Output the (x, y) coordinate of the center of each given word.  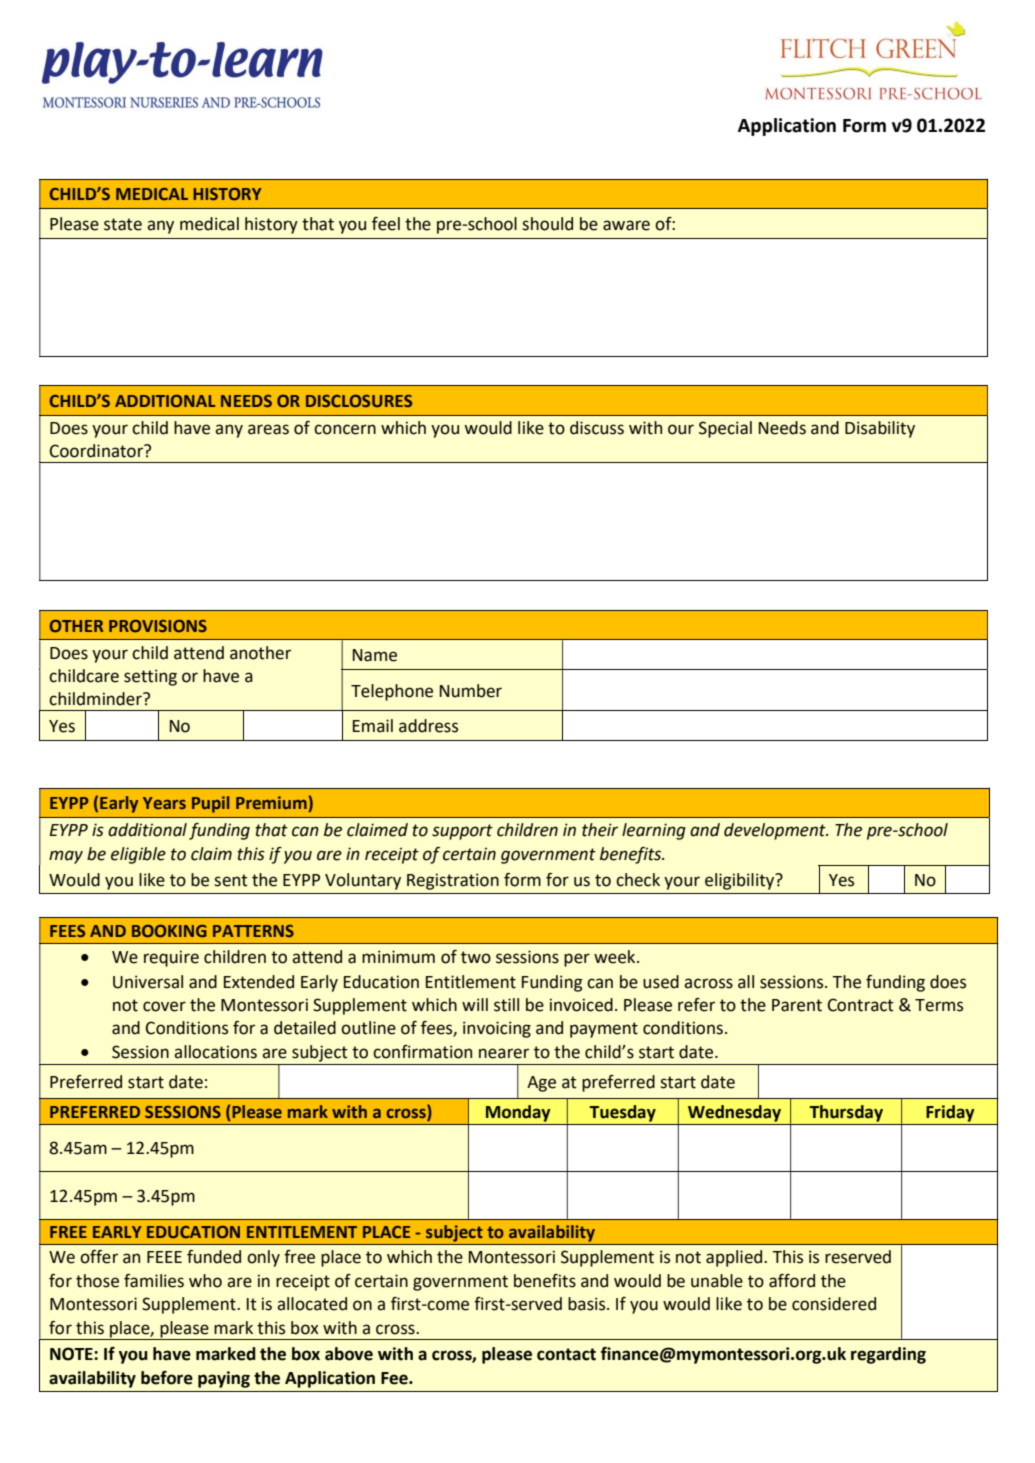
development (776, 831)
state (123, 224)
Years (164, 803)
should (547, 224)
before (167, 1378)
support (462, 832)
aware (626, 225)
